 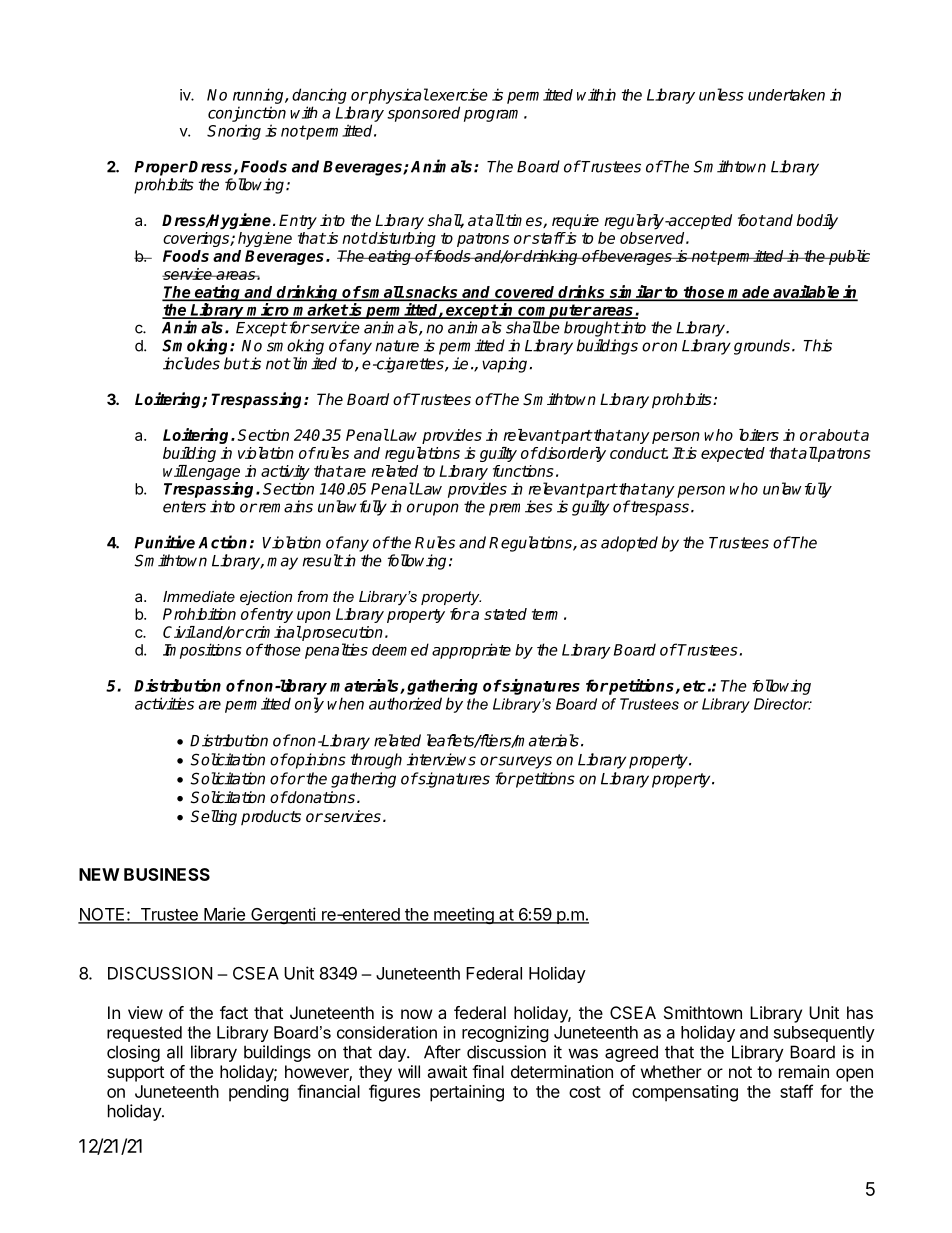 I want to click on Snoring, so click(x=234, y=132).
